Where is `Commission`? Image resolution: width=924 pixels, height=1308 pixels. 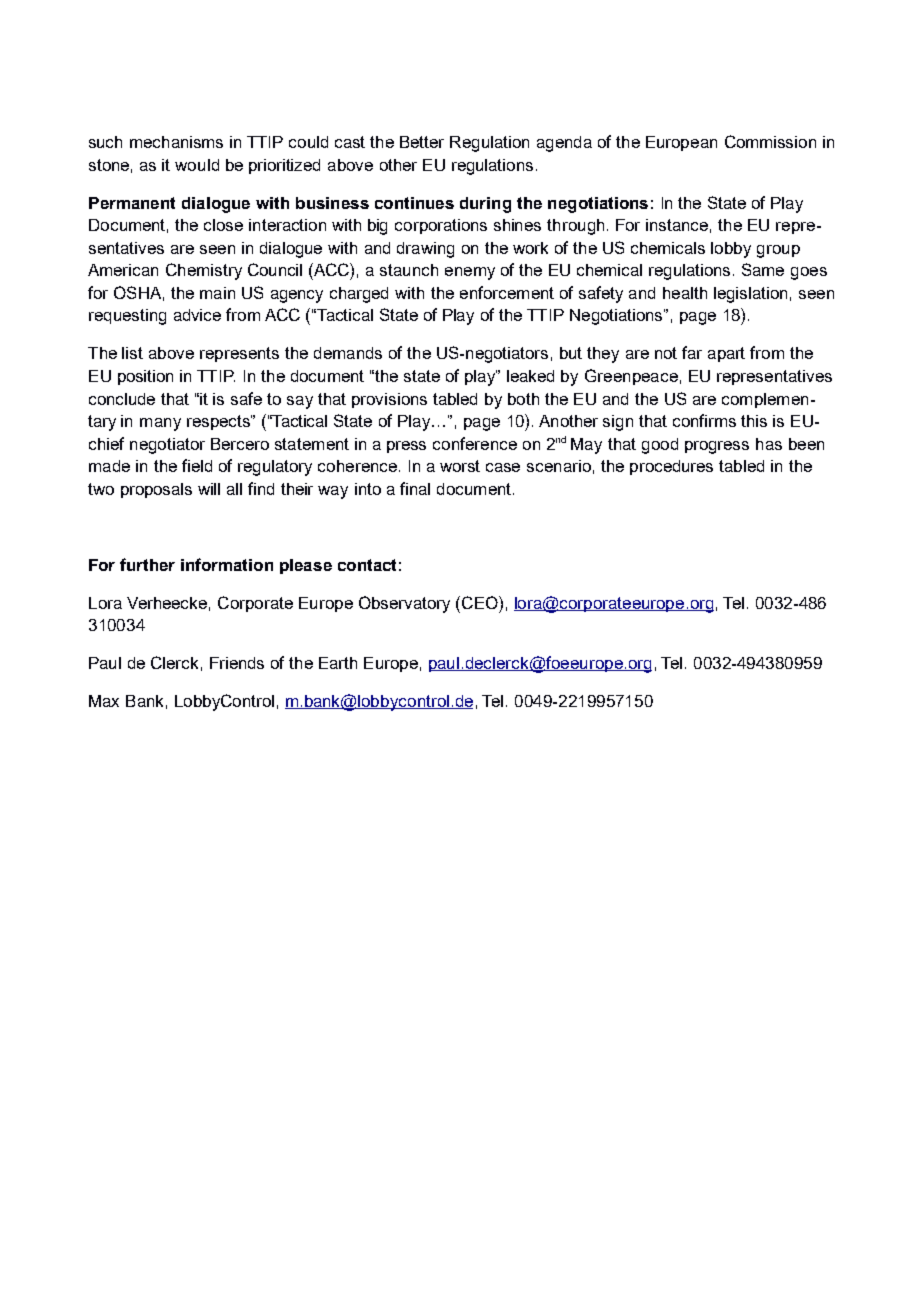 Commission is located at coordinates (770, 141).
